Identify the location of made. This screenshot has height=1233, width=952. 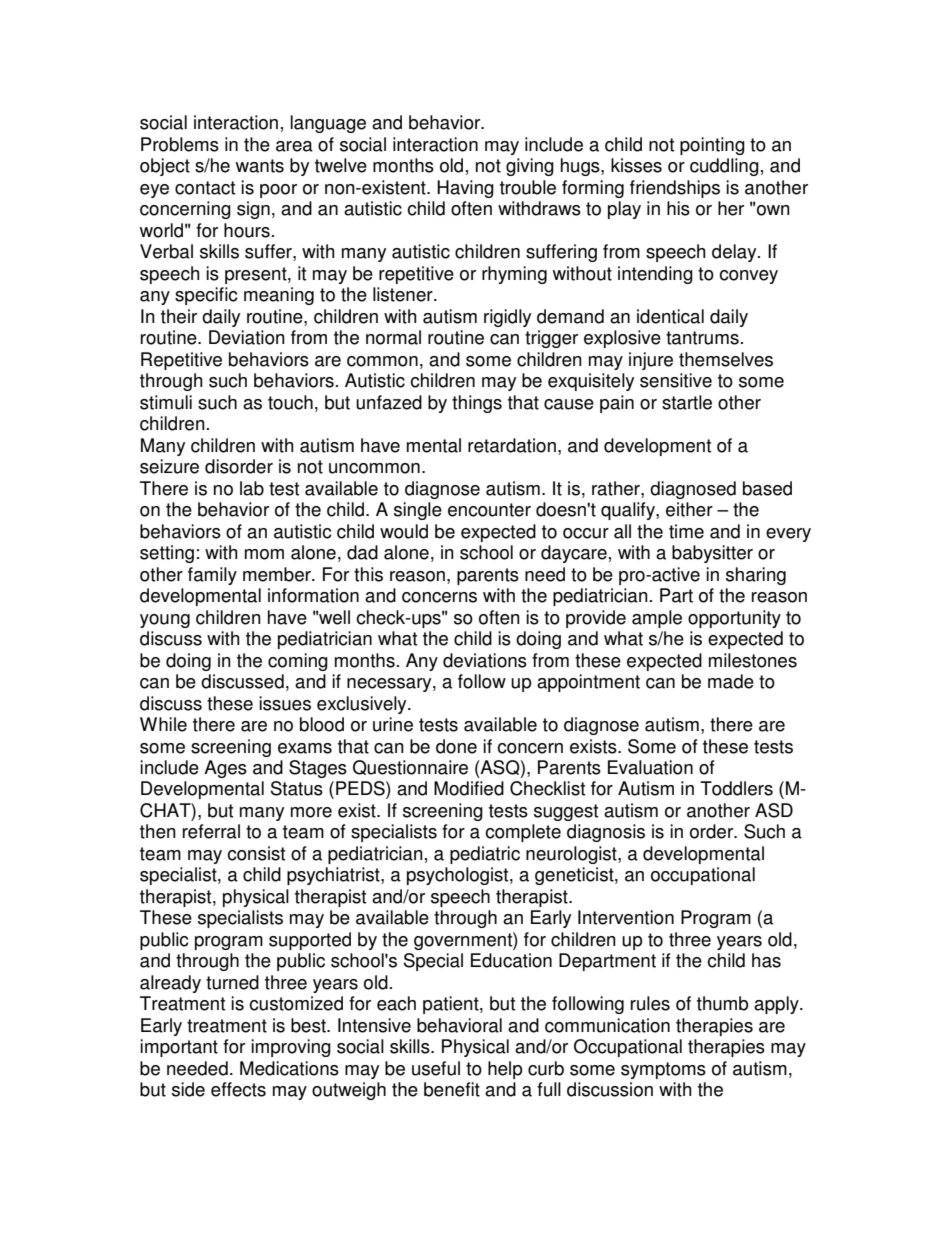
(731, 681).
